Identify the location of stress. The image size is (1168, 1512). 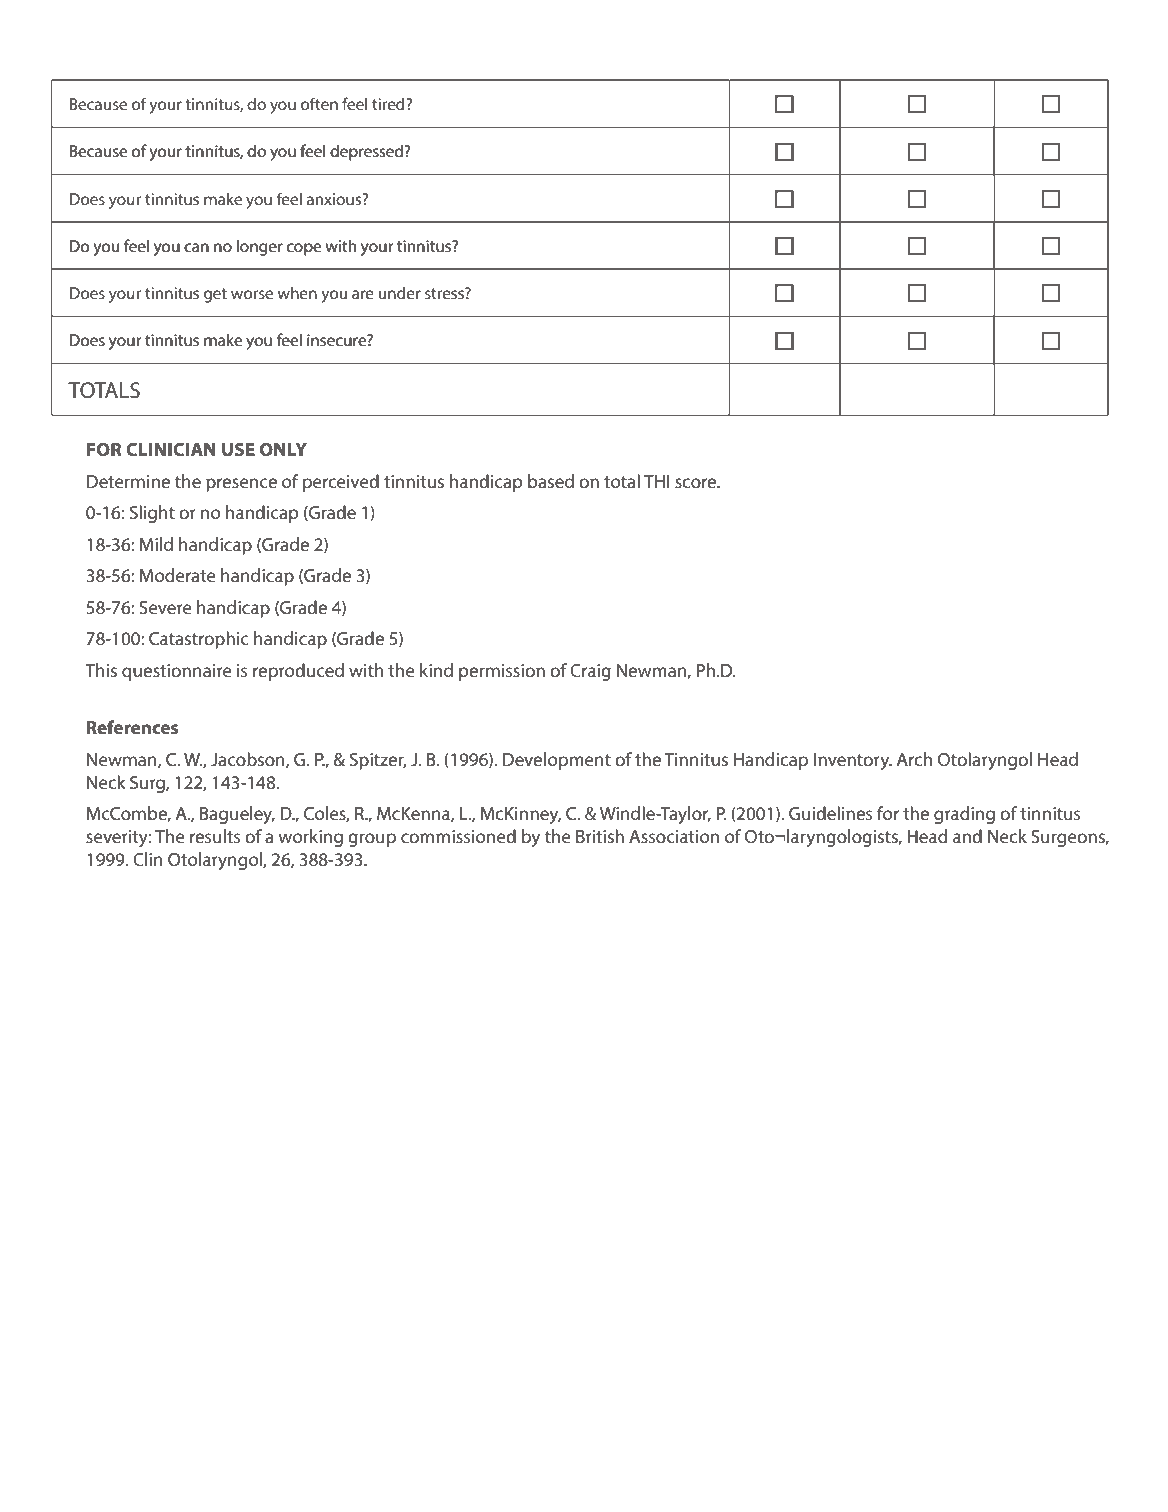
(445, 293).
